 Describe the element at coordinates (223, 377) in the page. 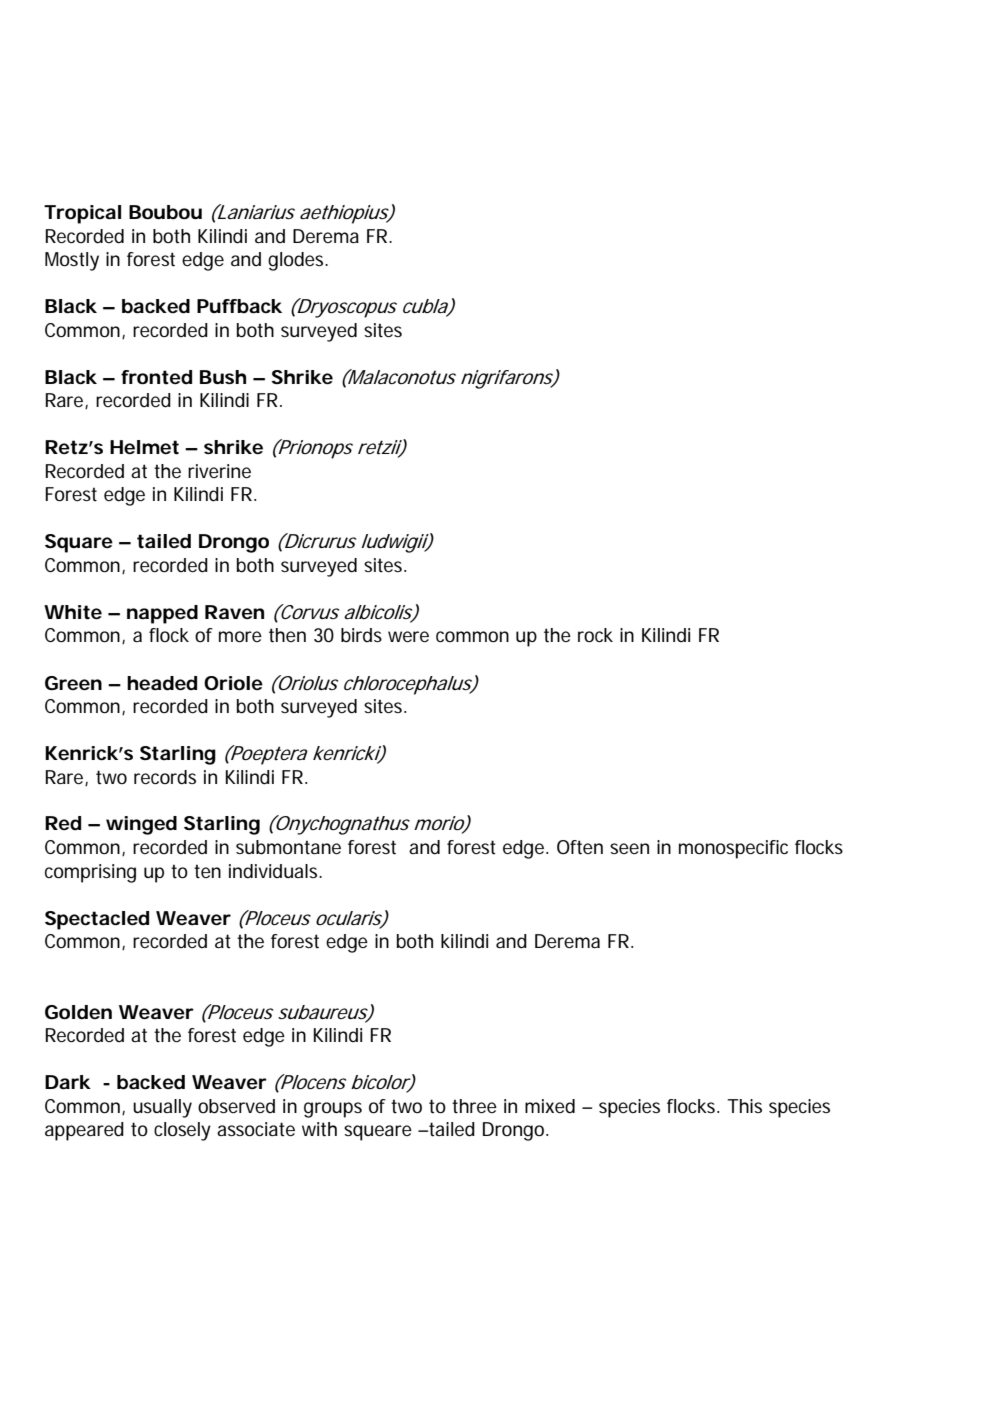

I see `Bush` at that location.
